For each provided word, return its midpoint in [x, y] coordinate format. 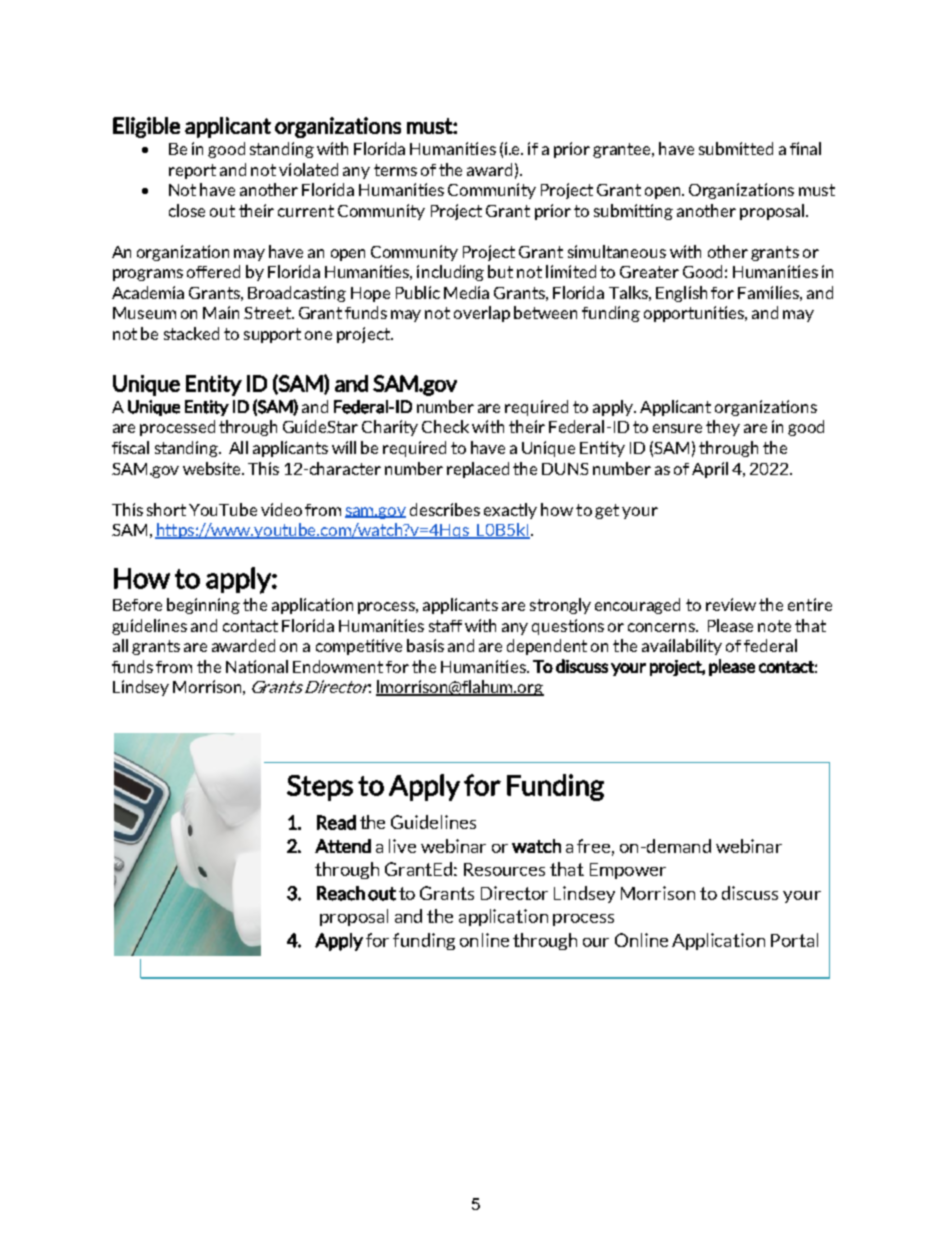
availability [682, 647]
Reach [341, 893]
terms [395, 170]
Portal [794, 940]
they [723, 428]
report [192, 171]
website [213, 468]
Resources [504, 869]
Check [445, 426]
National [257, 666]
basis [425, 645]
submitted [736, 148]
